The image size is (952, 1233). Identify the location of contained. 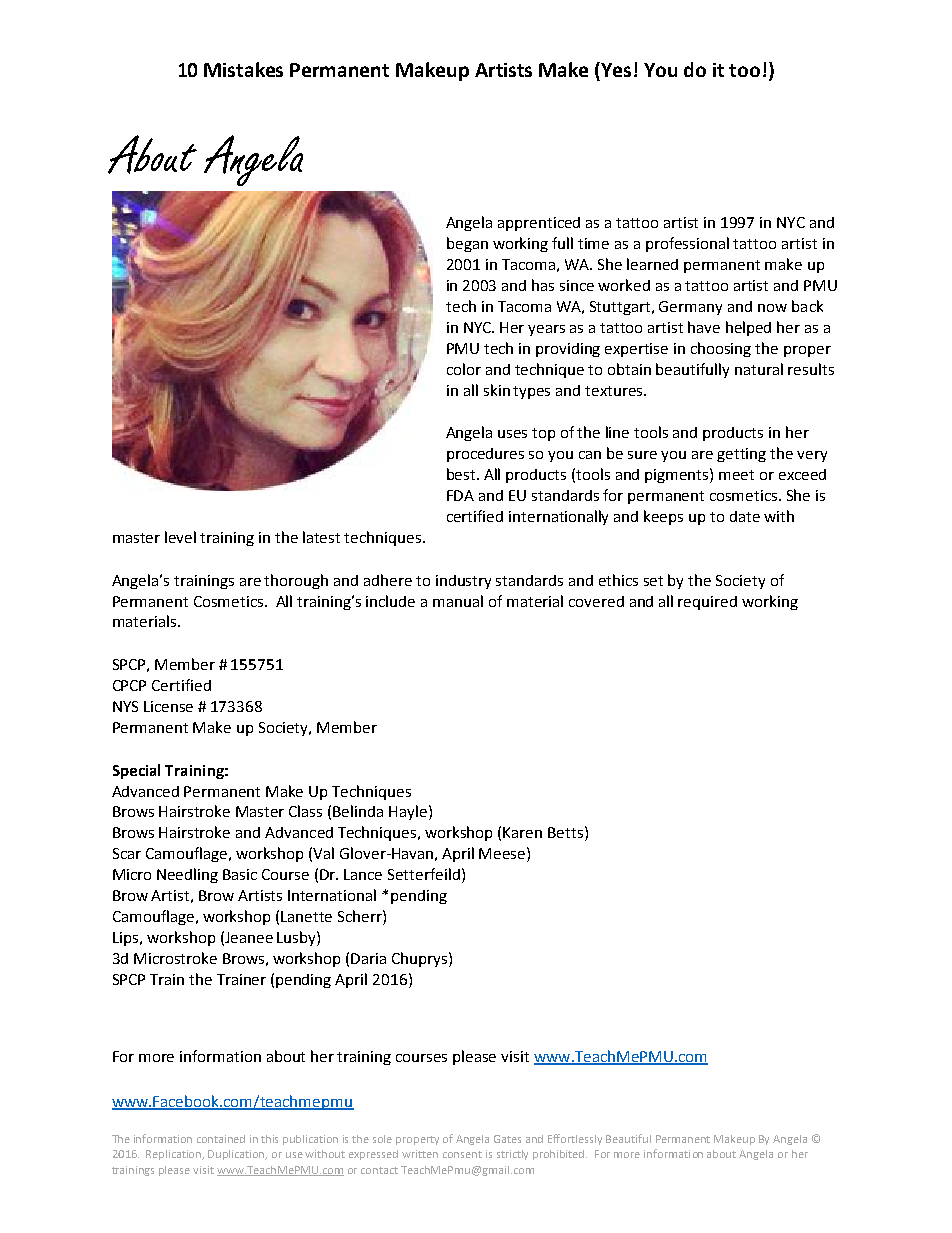
(221, 1139).
